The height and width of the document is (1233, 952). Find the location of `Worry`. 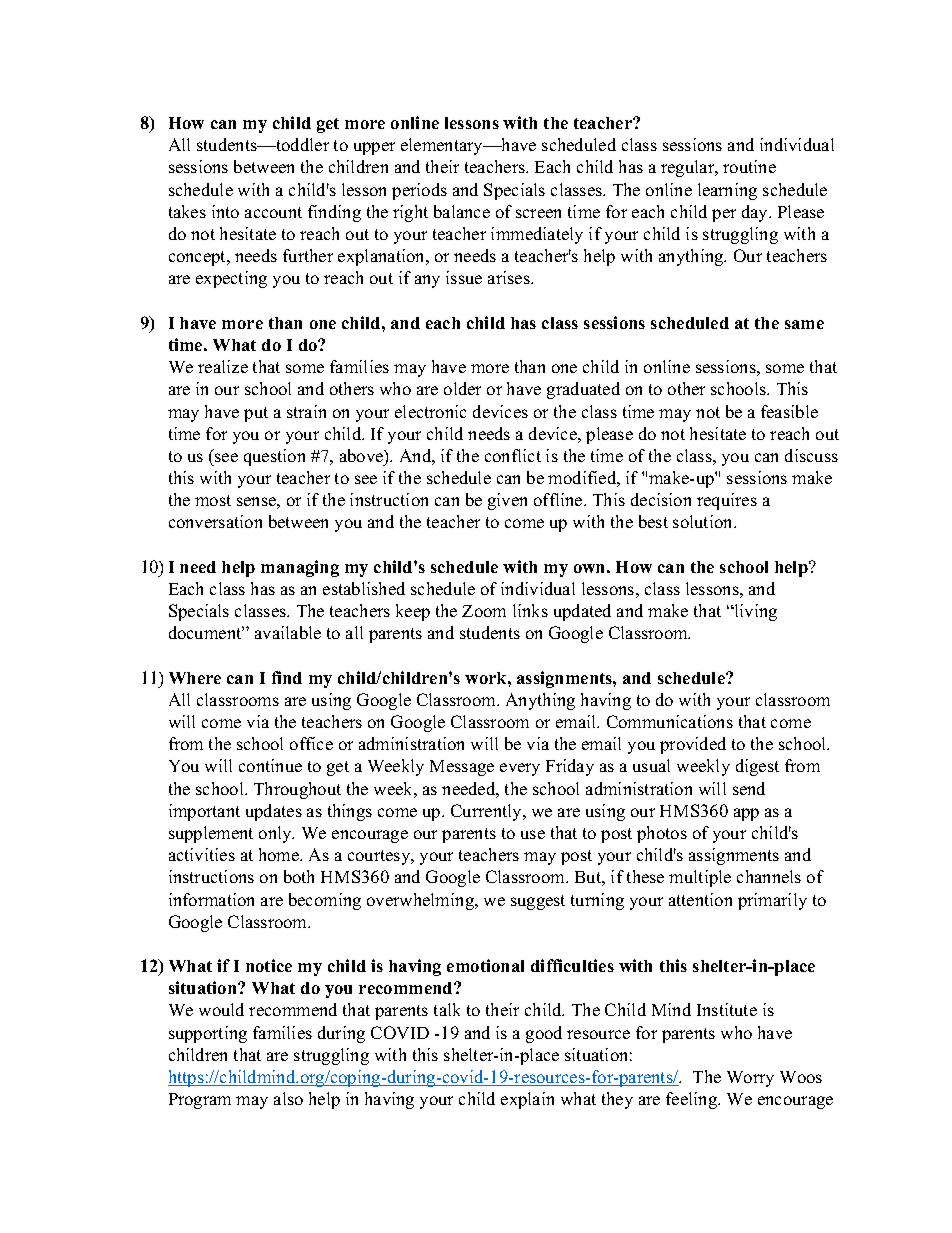

Worry is located at coordinates (750, 1079).
